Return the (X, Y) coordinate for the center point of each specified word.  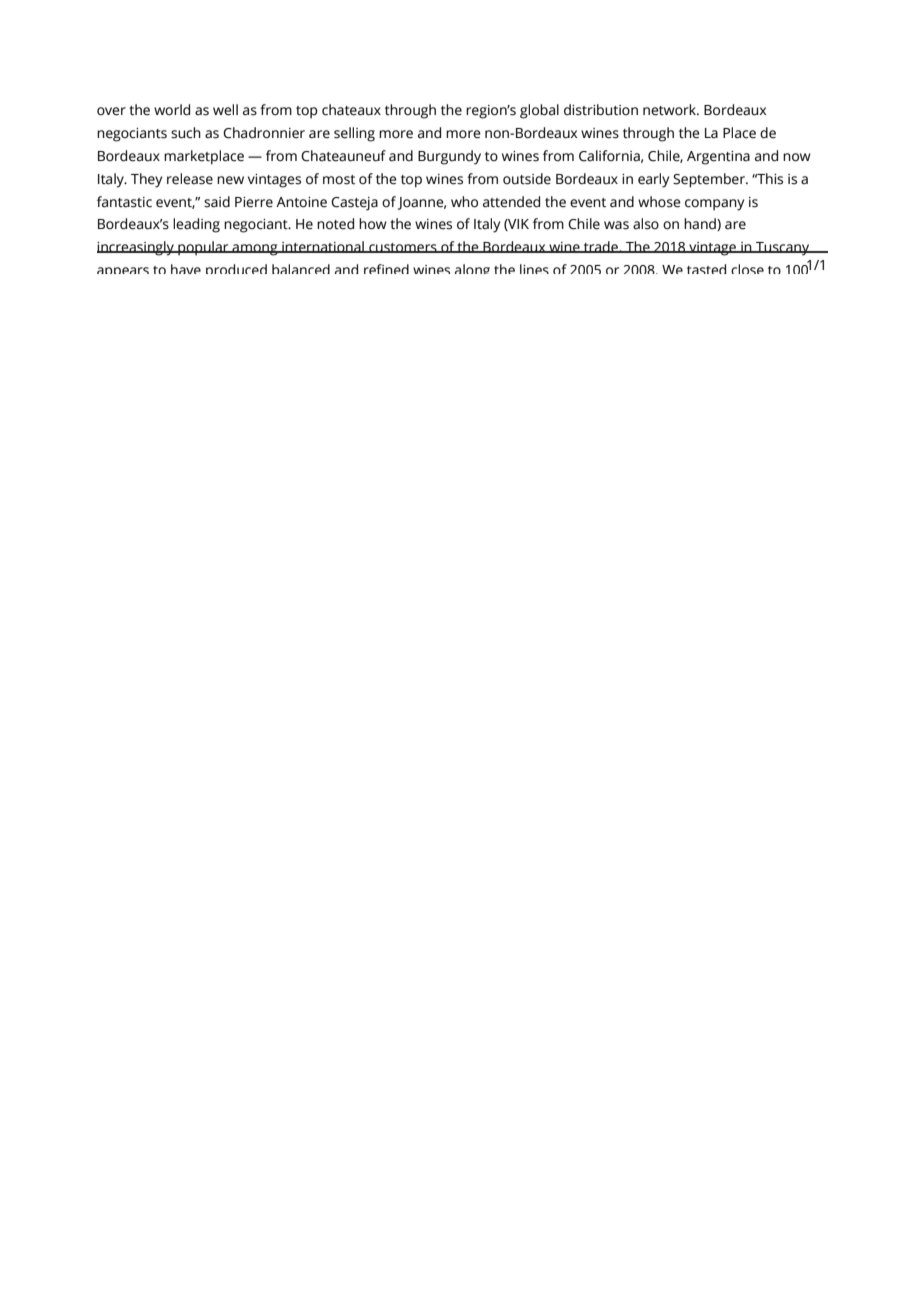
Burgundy (449, 157)
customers (403, 248)
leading (196, 225)
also (646, 224)
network (671, 110)
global (539, 111)
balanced (301, 269)
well (225, 110)
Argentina (718, 158)
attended (511, 202)
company (714, 205)
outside (527, 179)
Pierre (254, 202)
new (230, 180)
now (797, 157)
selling (354, 134)
